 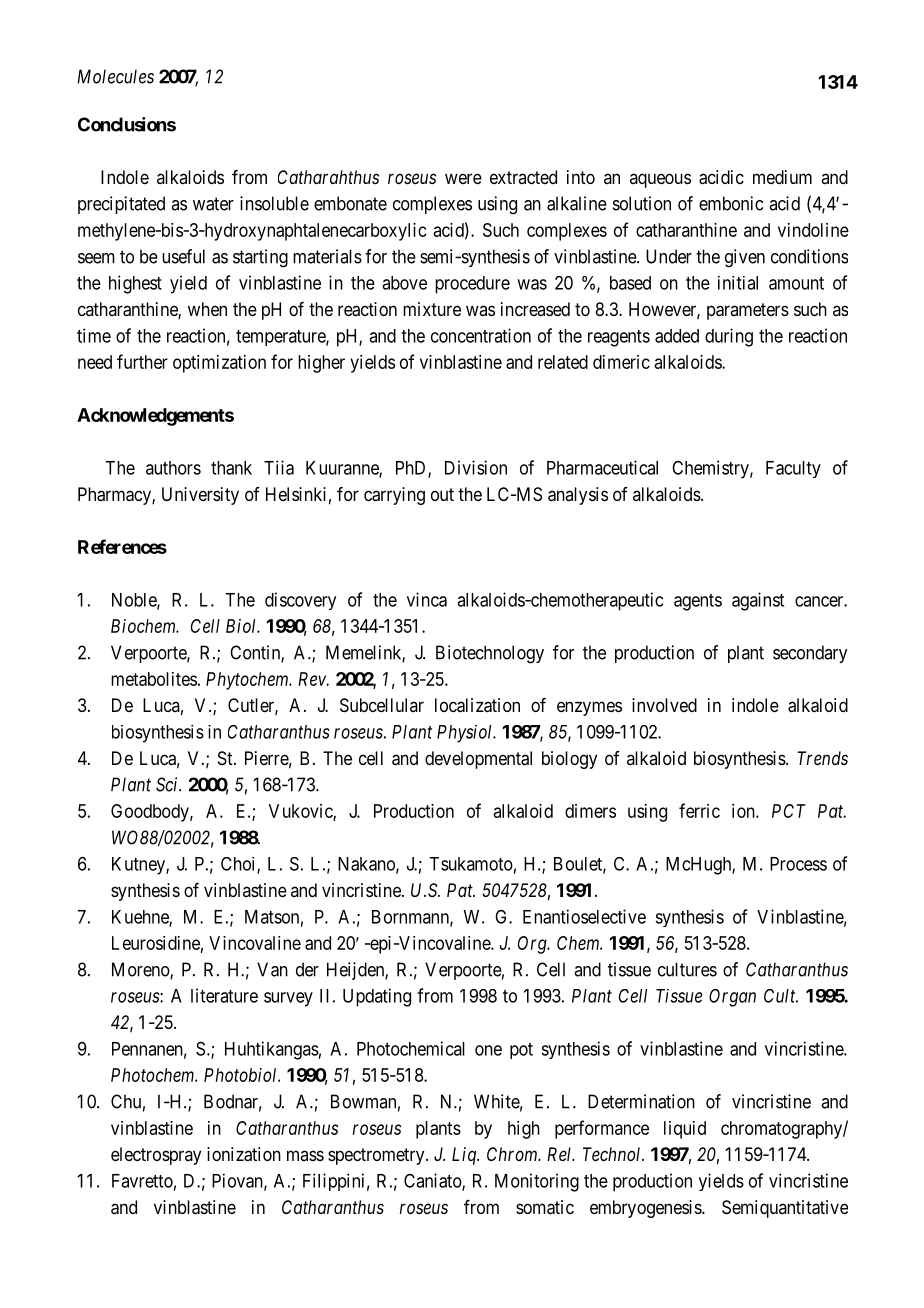 What do you see at coordinates (758, 601) in the image?
I see `against` at bounding box center [758, 601].
